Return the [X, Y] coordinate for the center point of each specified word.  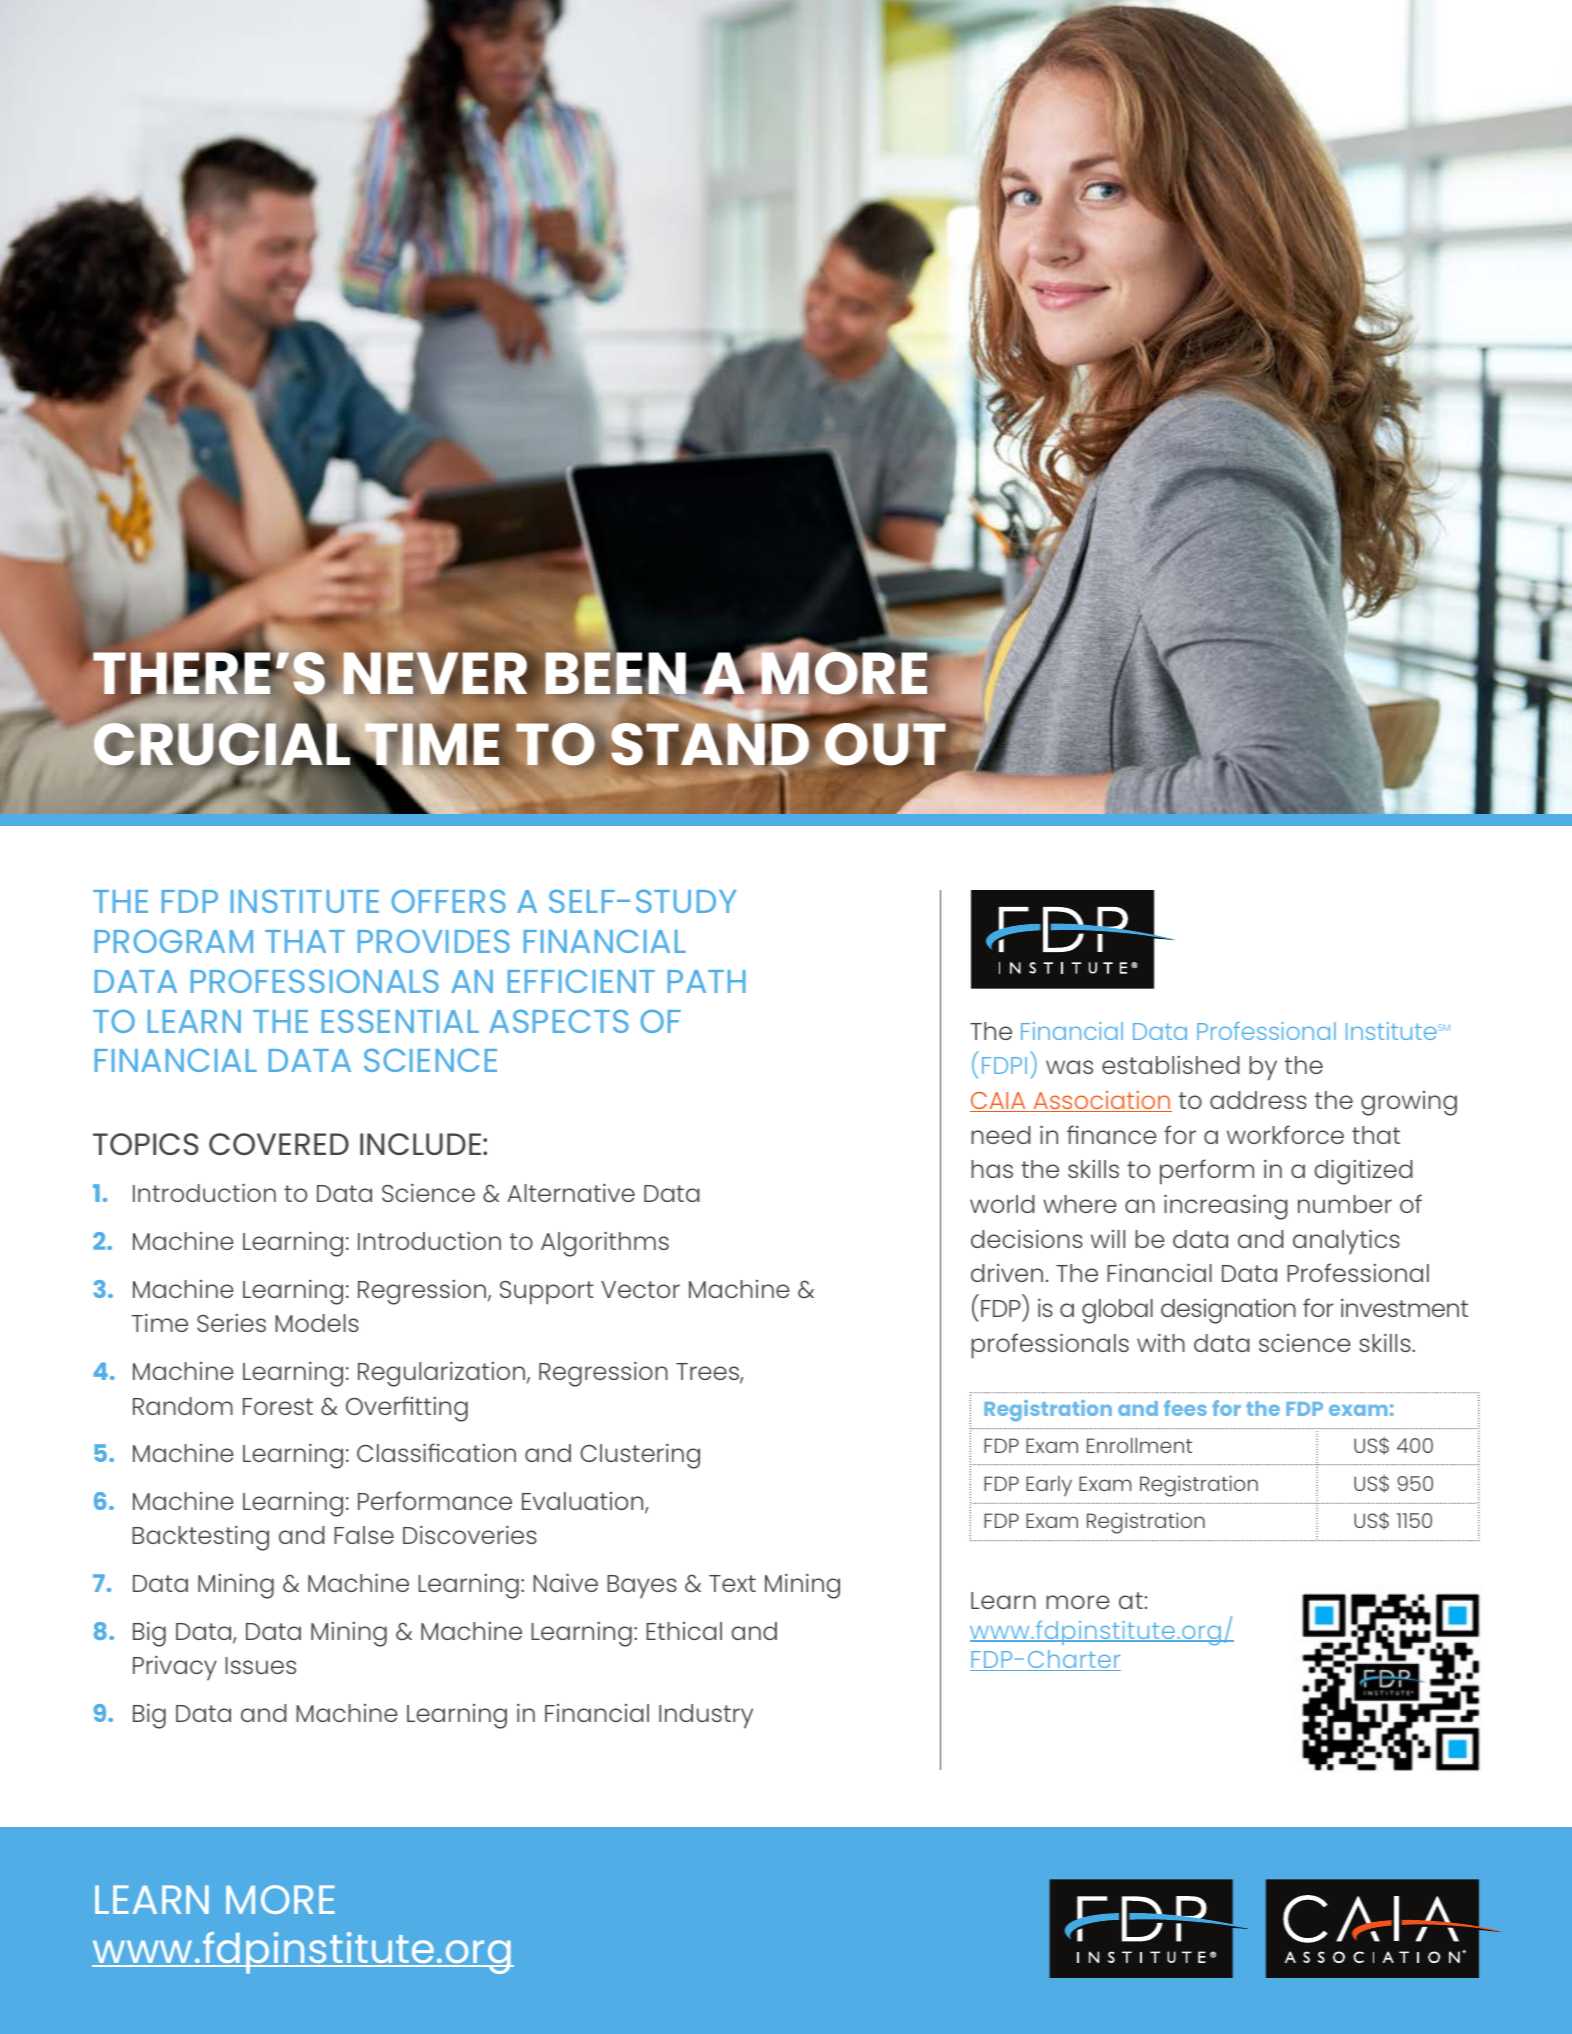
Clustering [640, 1456]
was [1069, 1067]
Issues [260, 1665]
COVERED [279, 1144]
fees [1185, 1408]
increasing [1226, 1207]
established [1171, 1065]
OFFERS [448, 901]
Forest [278, 1406]
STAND [711, 743]
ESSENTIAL [400, 1021]
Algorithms [605, 1244]
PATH [706, 981]
